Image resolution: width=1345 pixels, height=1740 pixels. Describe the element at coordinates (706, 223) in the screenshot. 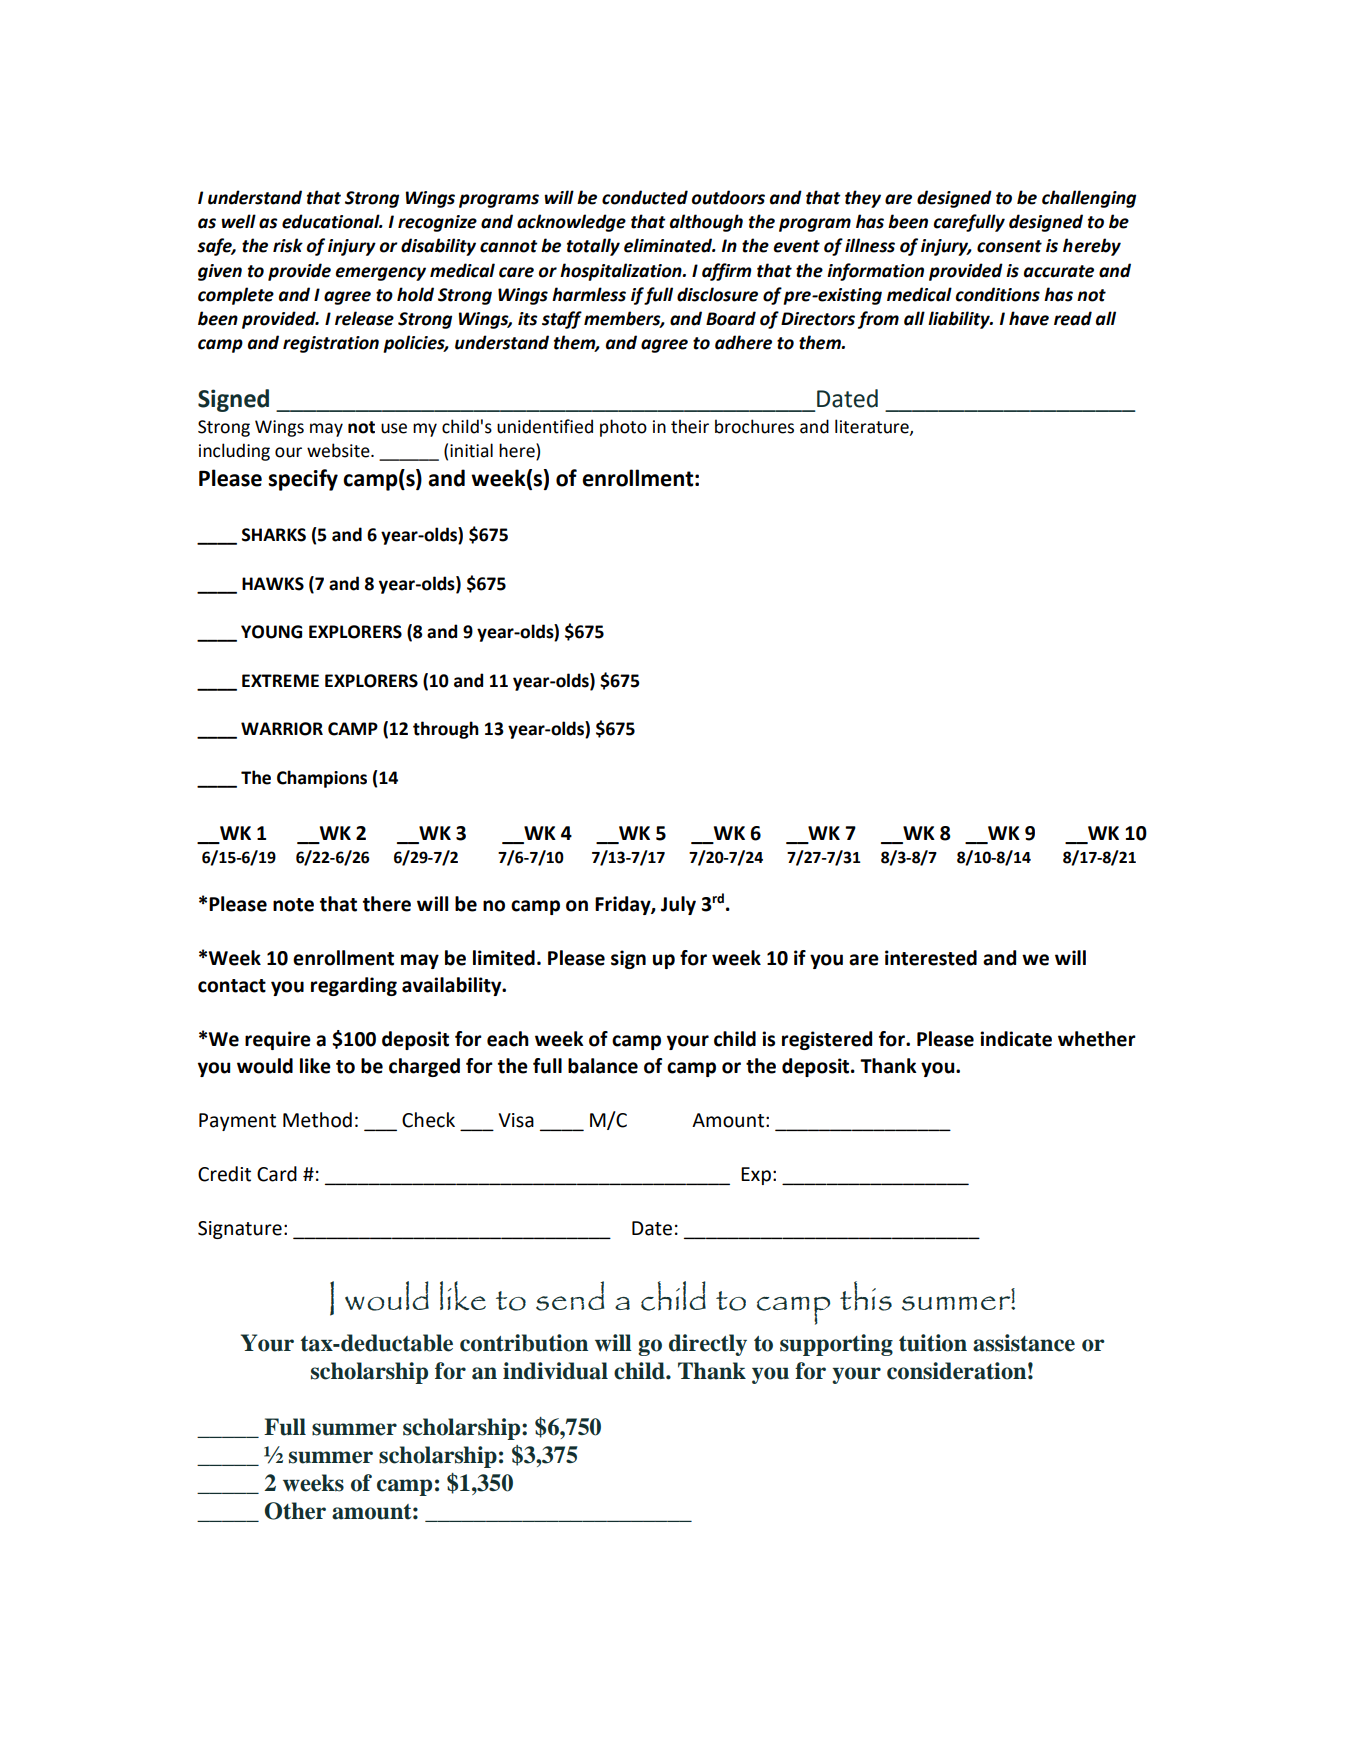

I see `although` at that location.
